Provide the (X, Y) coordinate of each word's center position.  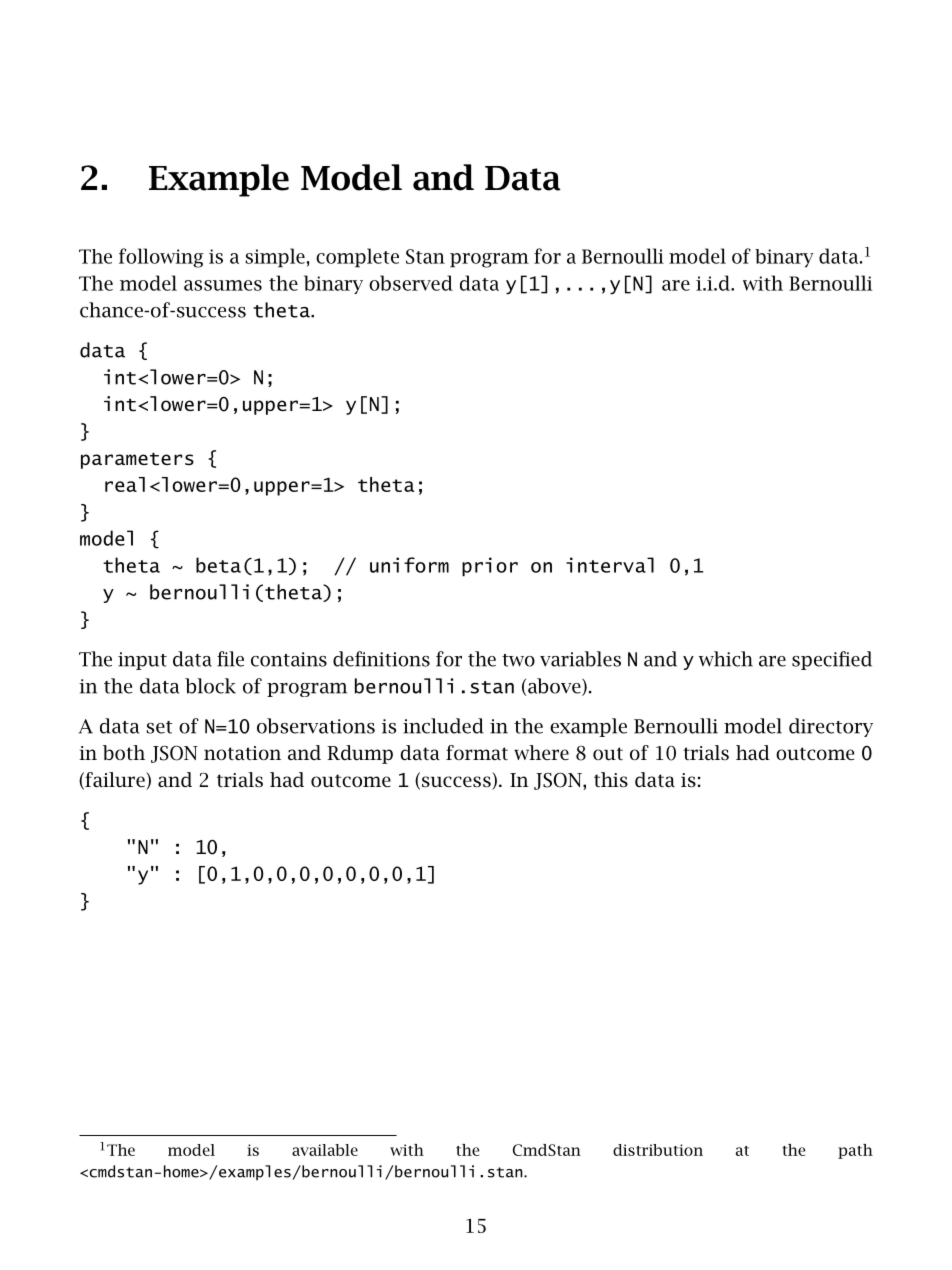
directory (831, 727)
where (541, 752)
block (210, 686)
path (855, 1151)
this (611, 780)
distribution (658, 1150)
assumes (223, 285)
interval (610, 565)
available (325, 1150)
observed (411, 283)
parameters (137, 461)
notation (242, 753)
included (443, 726)
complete (357, 258)
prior (490, 567)
